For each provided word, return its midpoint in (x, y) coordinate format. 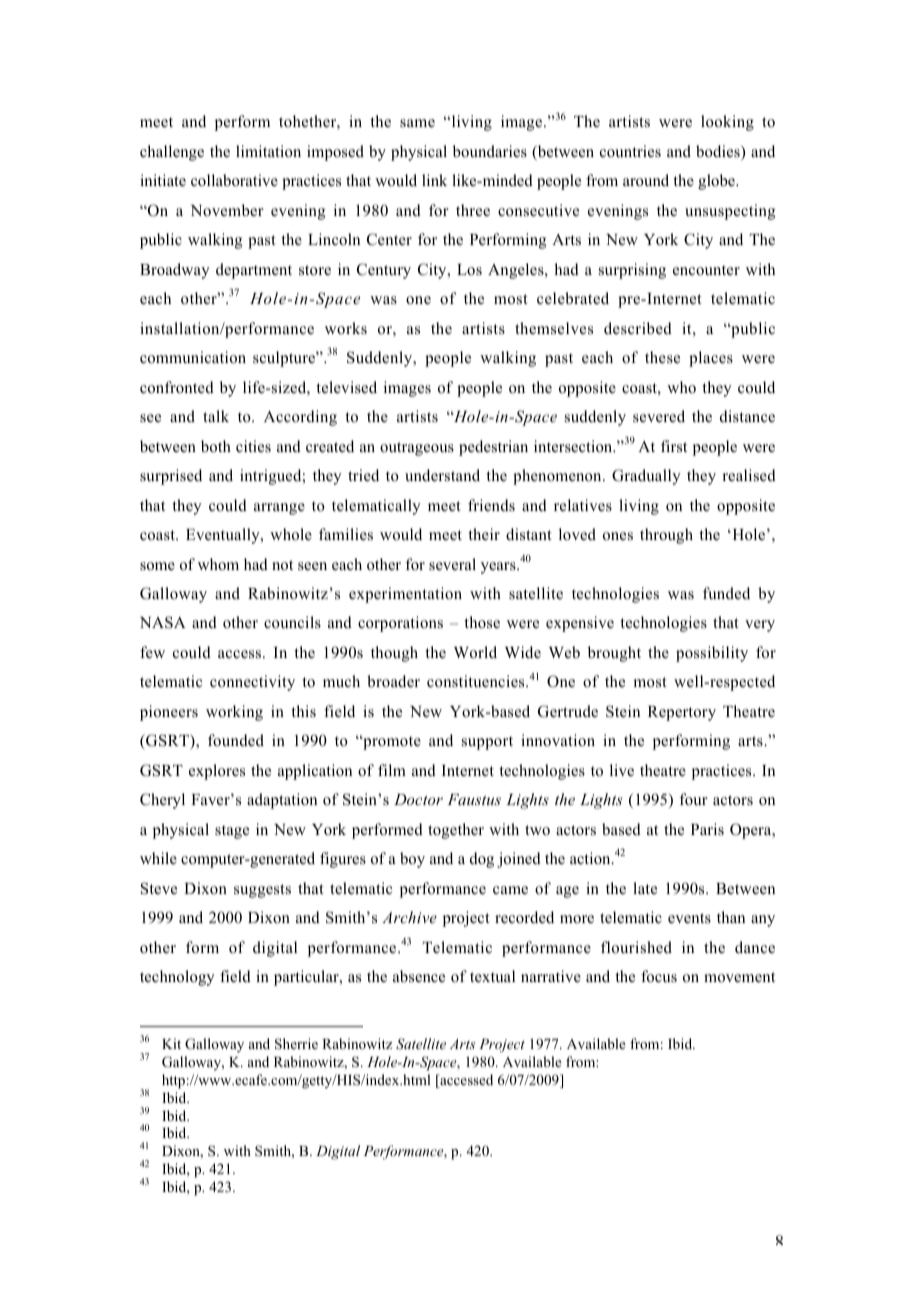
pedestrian (493, 448)
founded (236, 740)
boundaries (490, 151)
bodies (719, 152)
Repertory (682, 713)
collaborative (234, 180)
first (674, 446)
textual (492, 976)
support (487, 743)
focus (659, 976)
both (216, 446)
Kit (171, 1043)
